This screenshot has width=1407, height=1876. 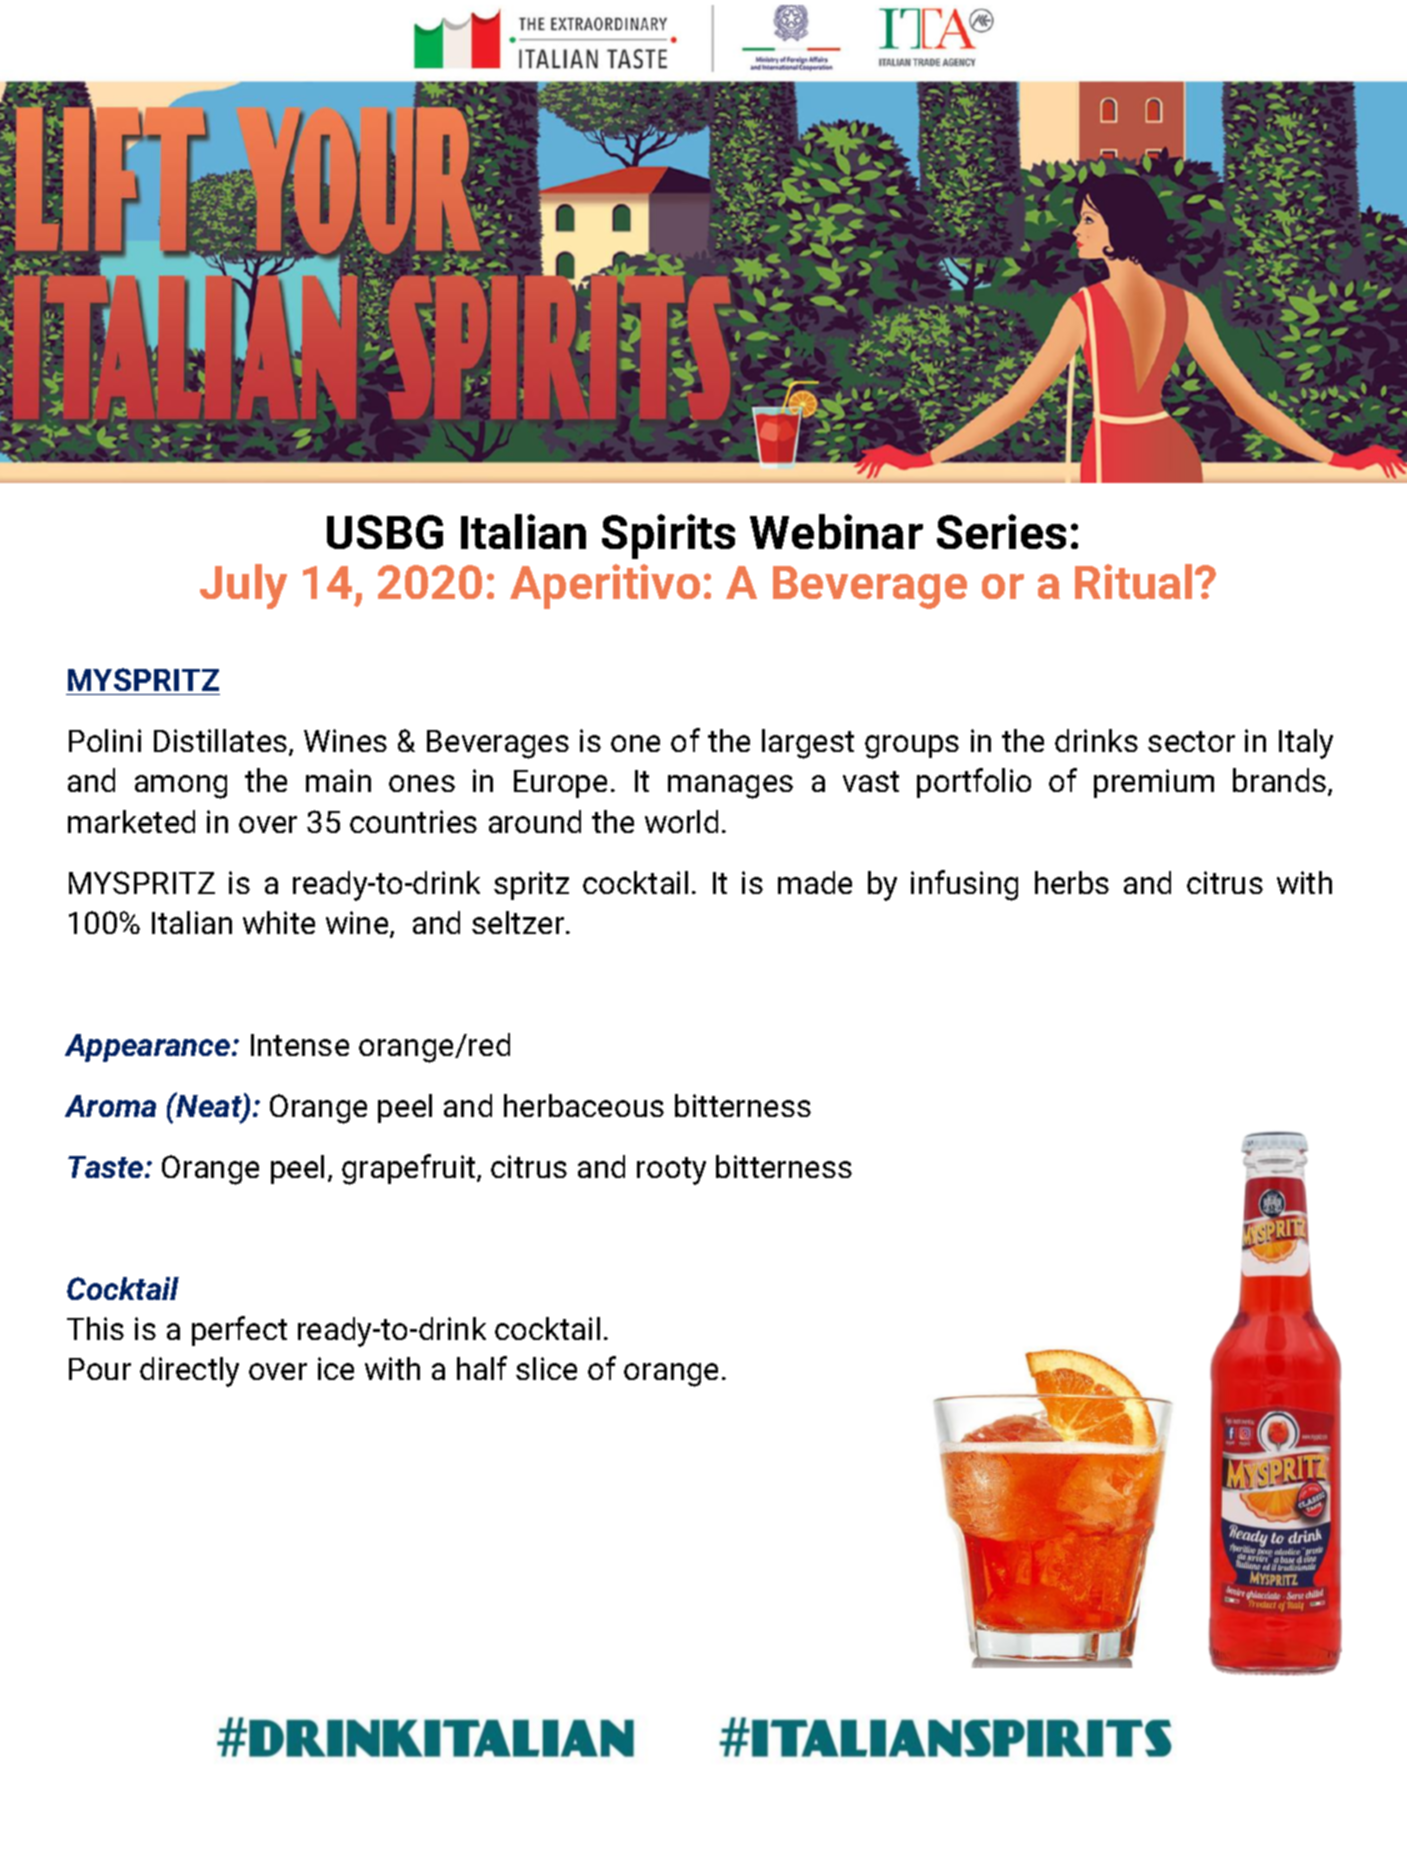 I want to click on Ritual, so click(x=1133, y=581).
